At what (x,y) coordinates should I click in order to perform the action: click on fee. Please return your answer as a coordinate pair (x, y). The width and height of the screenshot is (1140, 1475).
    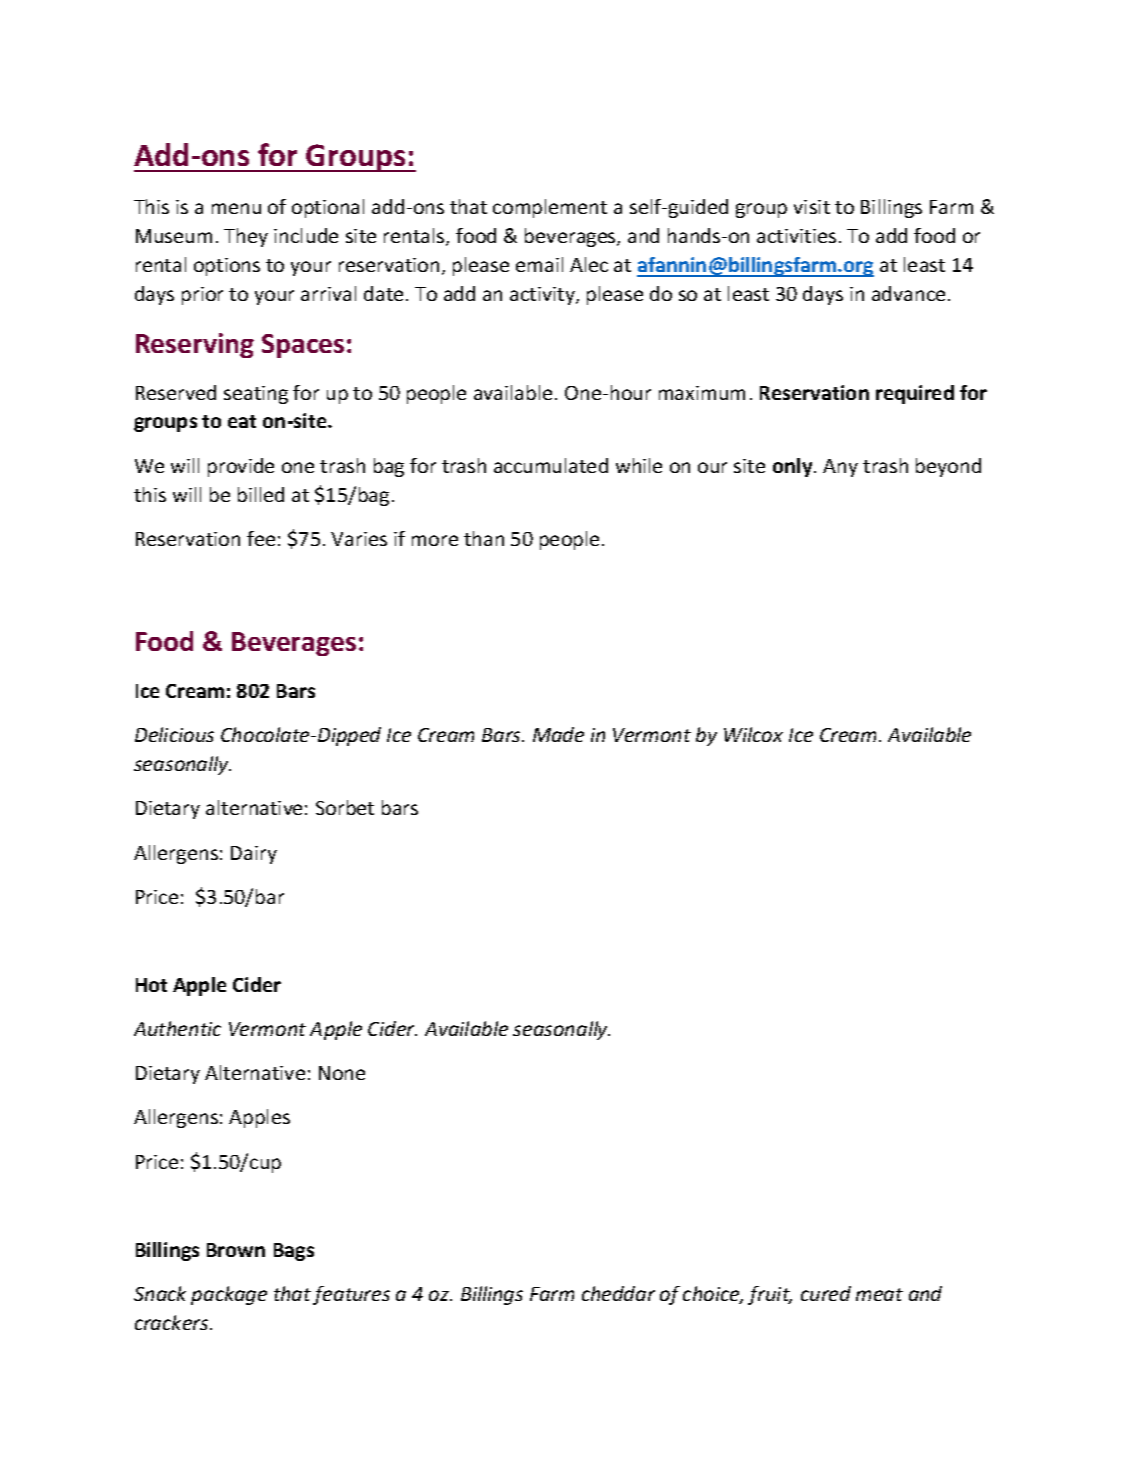
    Looking at the image, I should click on (261, 538).
